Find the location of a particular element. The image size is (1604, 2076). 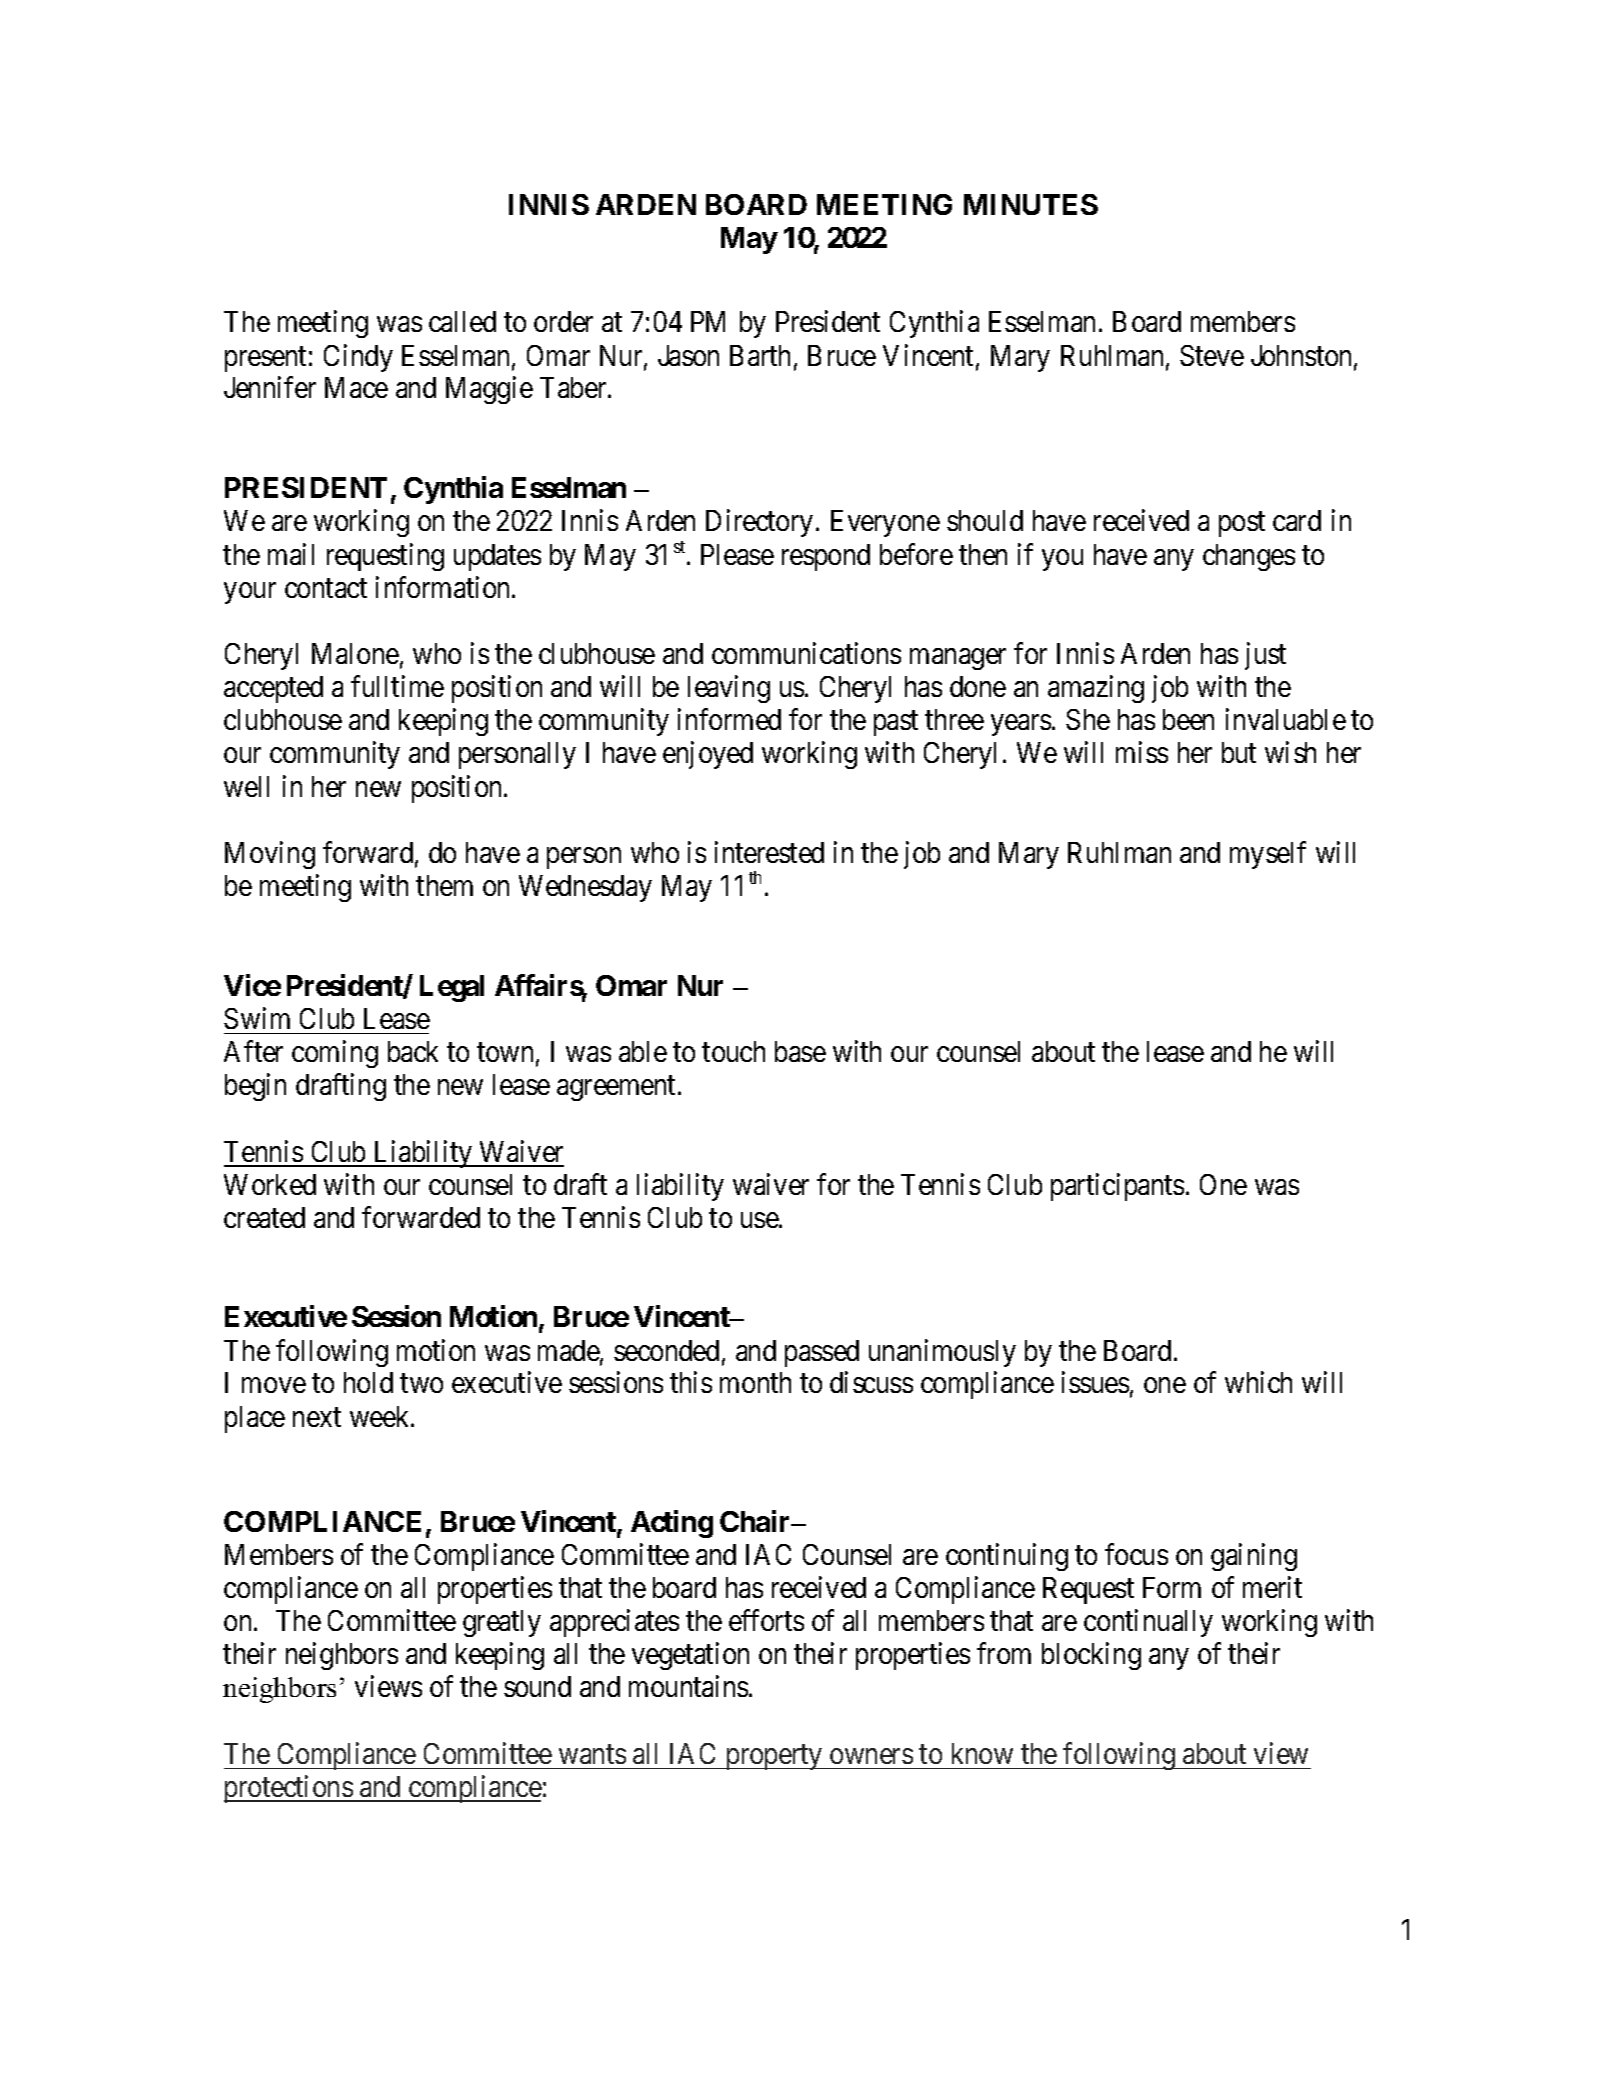

coming is located at coordinates (335, 1054).
